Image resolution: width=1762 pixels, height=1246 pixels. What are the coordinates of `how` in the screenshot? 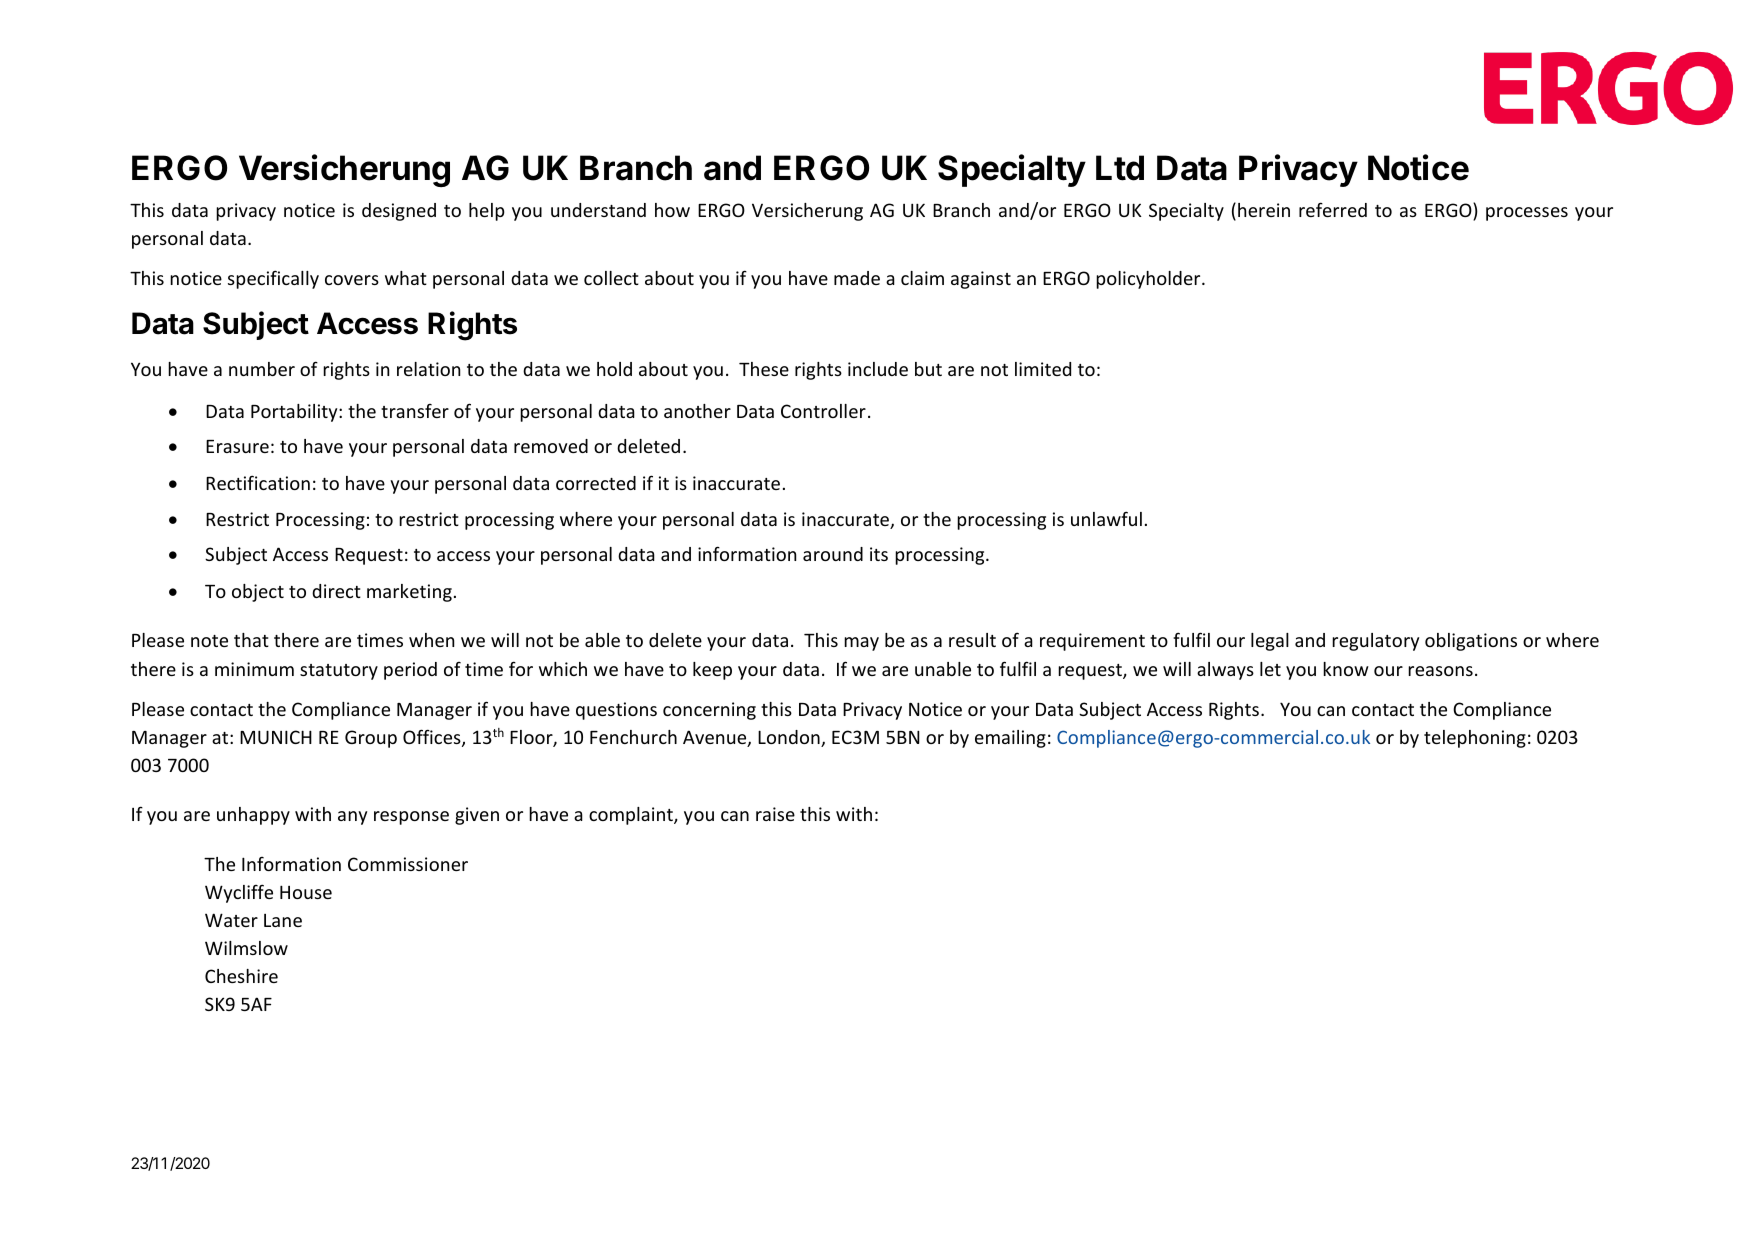 It's located at (672, 210).
